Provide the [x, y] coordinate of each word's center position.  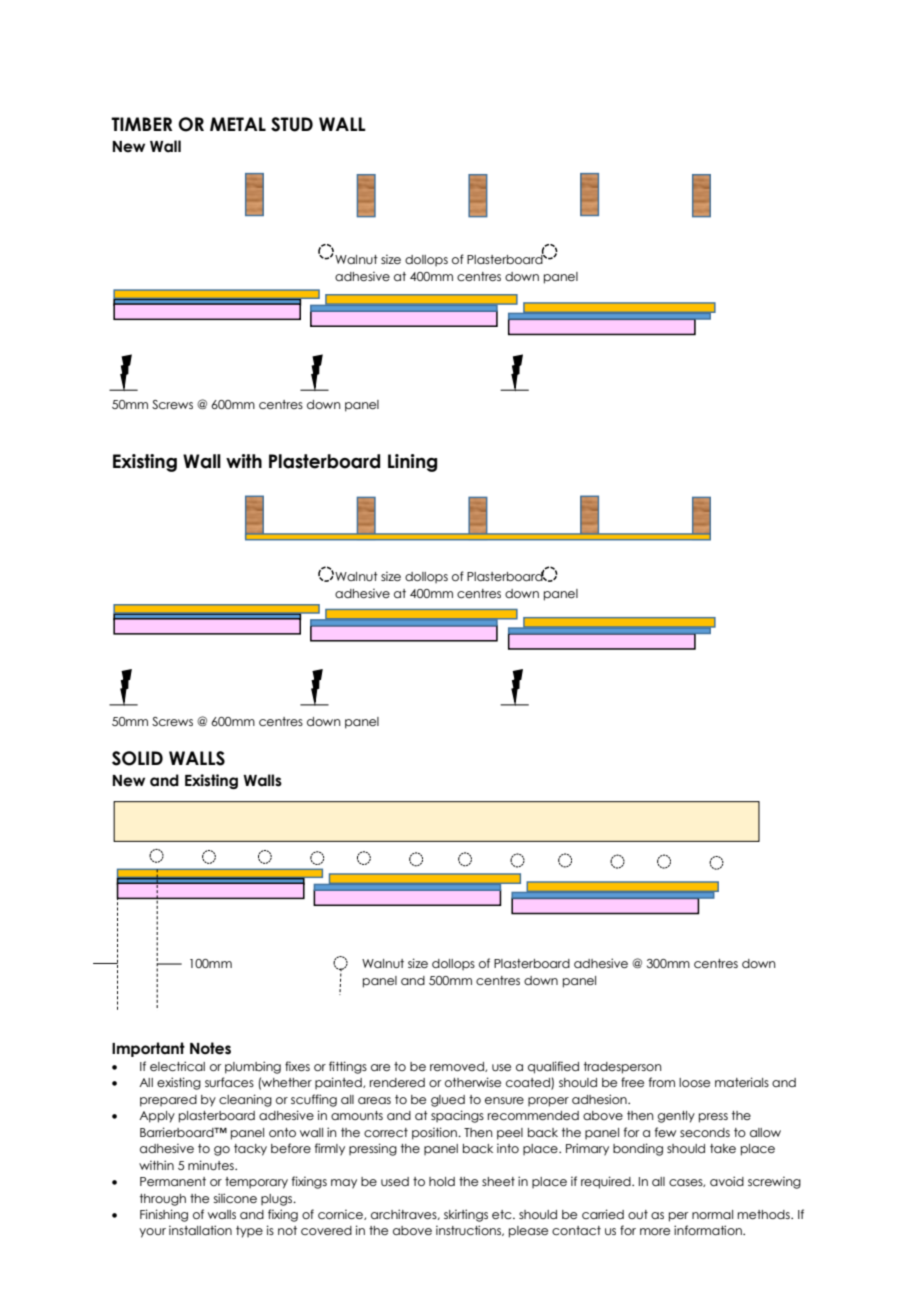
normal [712, 1214]
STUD [292, 124]
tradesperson [623, 1068]
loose [694, 1082]
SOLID [137, 758]
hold [442, 1181]
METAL [238, 124]
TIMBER [141, 124]
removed [458, 1067]
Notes [210, 1048]
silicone [235, 1198]
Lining [412, 463]
